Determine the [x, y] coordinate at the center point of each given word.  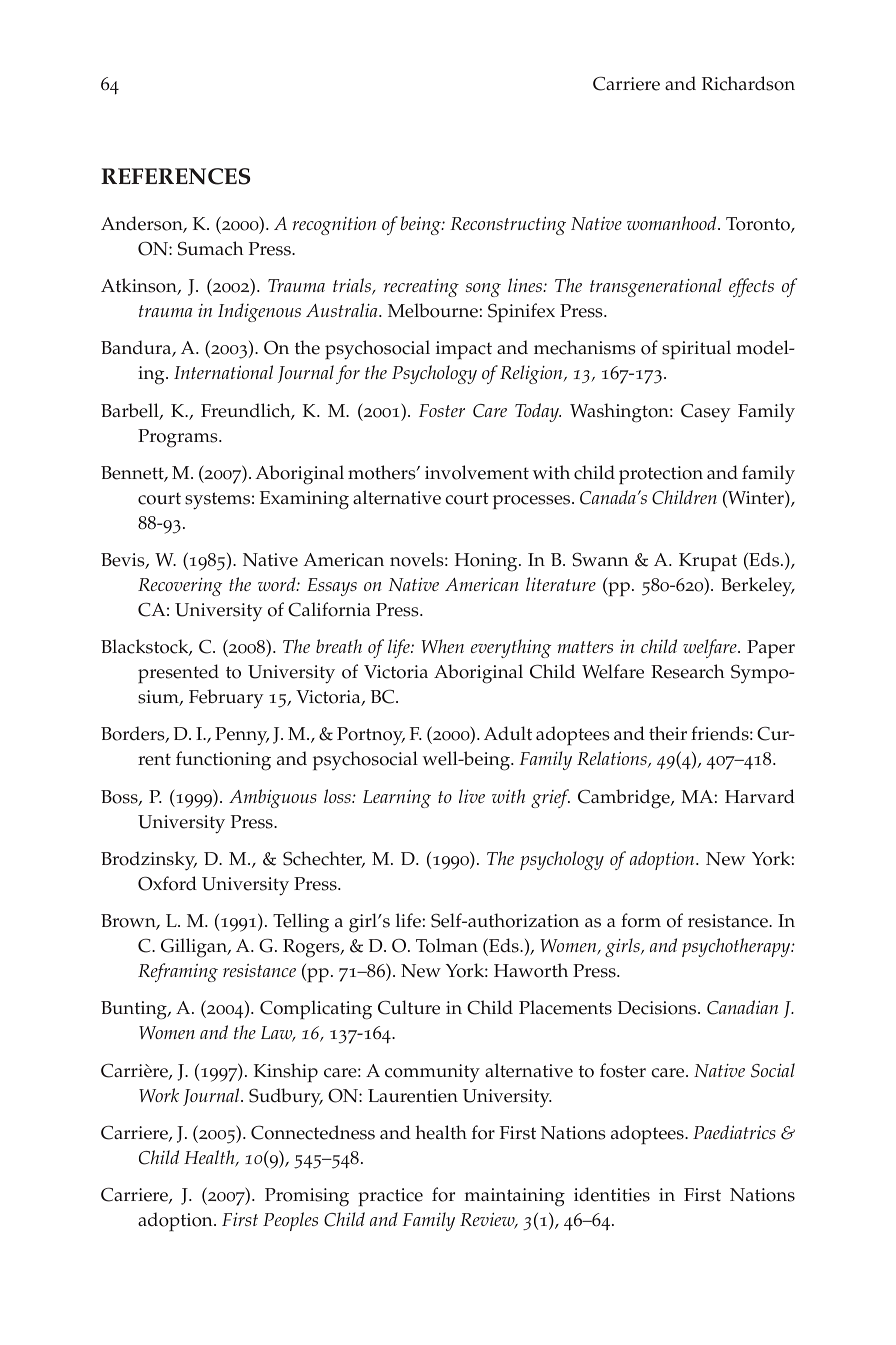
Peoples [290, 1221]
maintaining [514, 1197]
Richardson [748, 83]
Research [688, 671]
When [442, 646]
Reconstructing [508, 226]
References [175, 176]
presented [178, 673]
